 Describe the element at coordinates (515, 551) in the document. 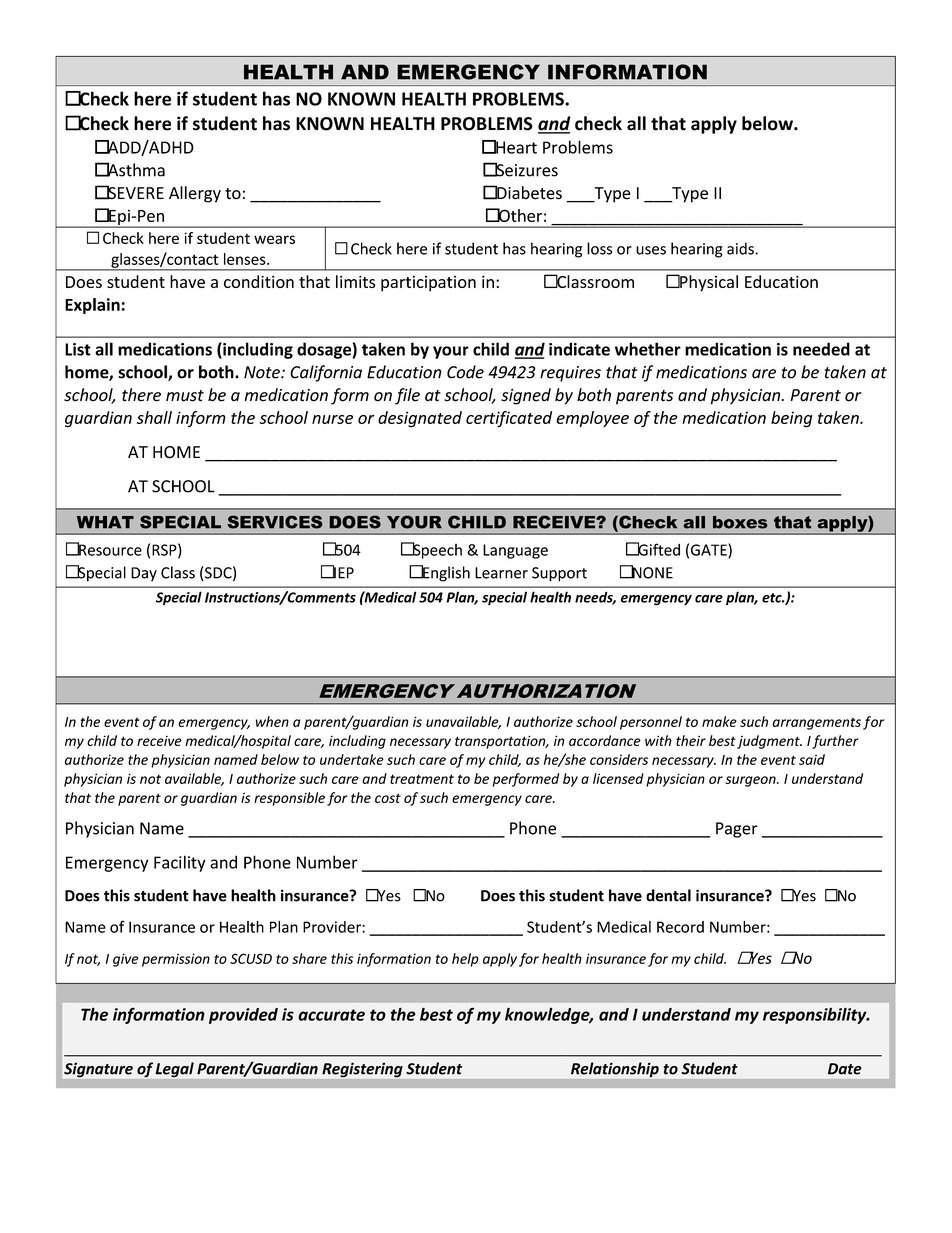

I see `Language` at that location.
